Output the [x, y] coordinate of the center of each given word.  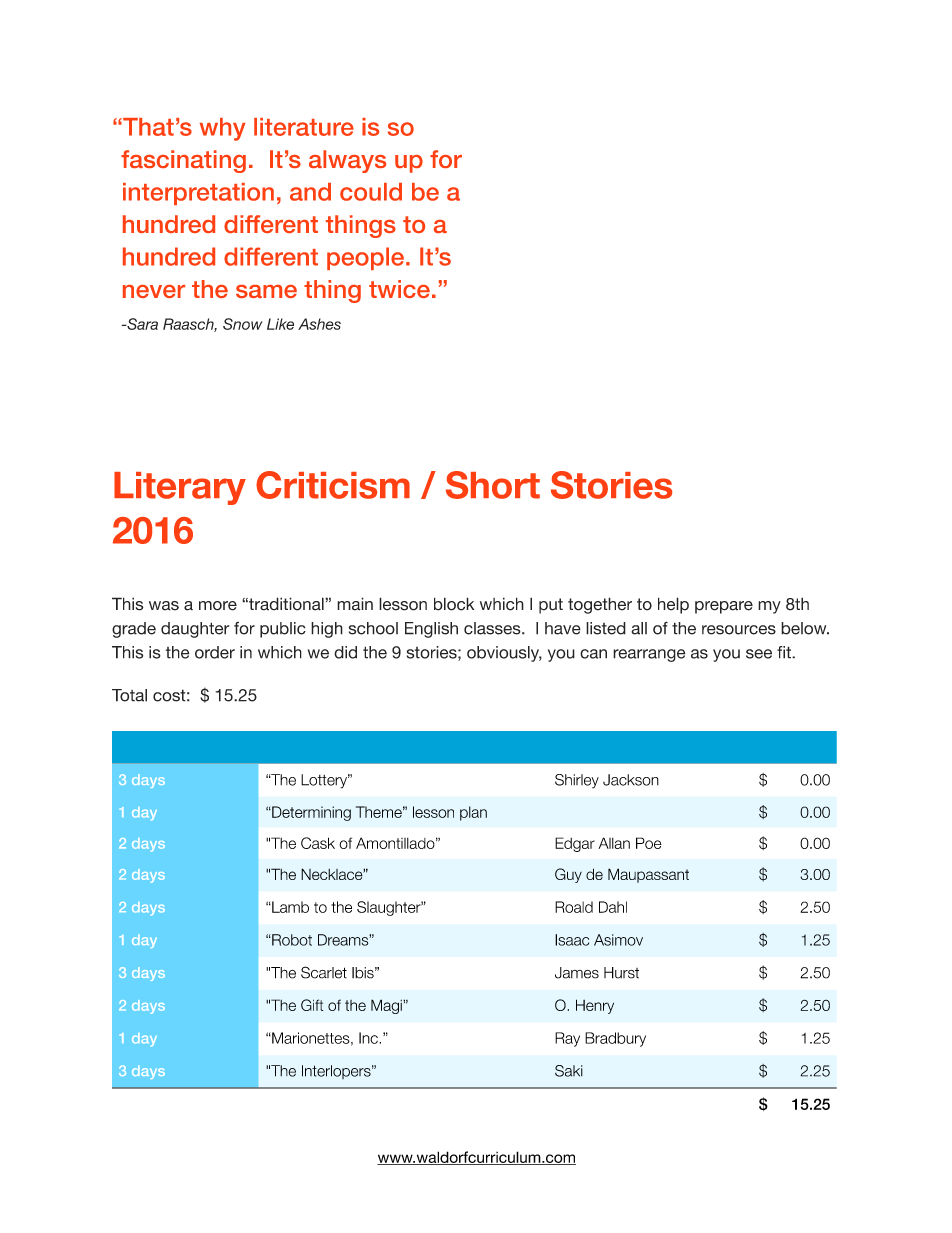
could [371, 192]
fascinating [183, 161]
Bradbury [615, 1039]
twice [399, 289]
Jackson [631, 780]
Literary [180, 488]
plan [473, 813]
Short [493, 485]
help [673, 605]
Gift [312, 1005]
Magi [387, 1006]
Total [129, 695]
